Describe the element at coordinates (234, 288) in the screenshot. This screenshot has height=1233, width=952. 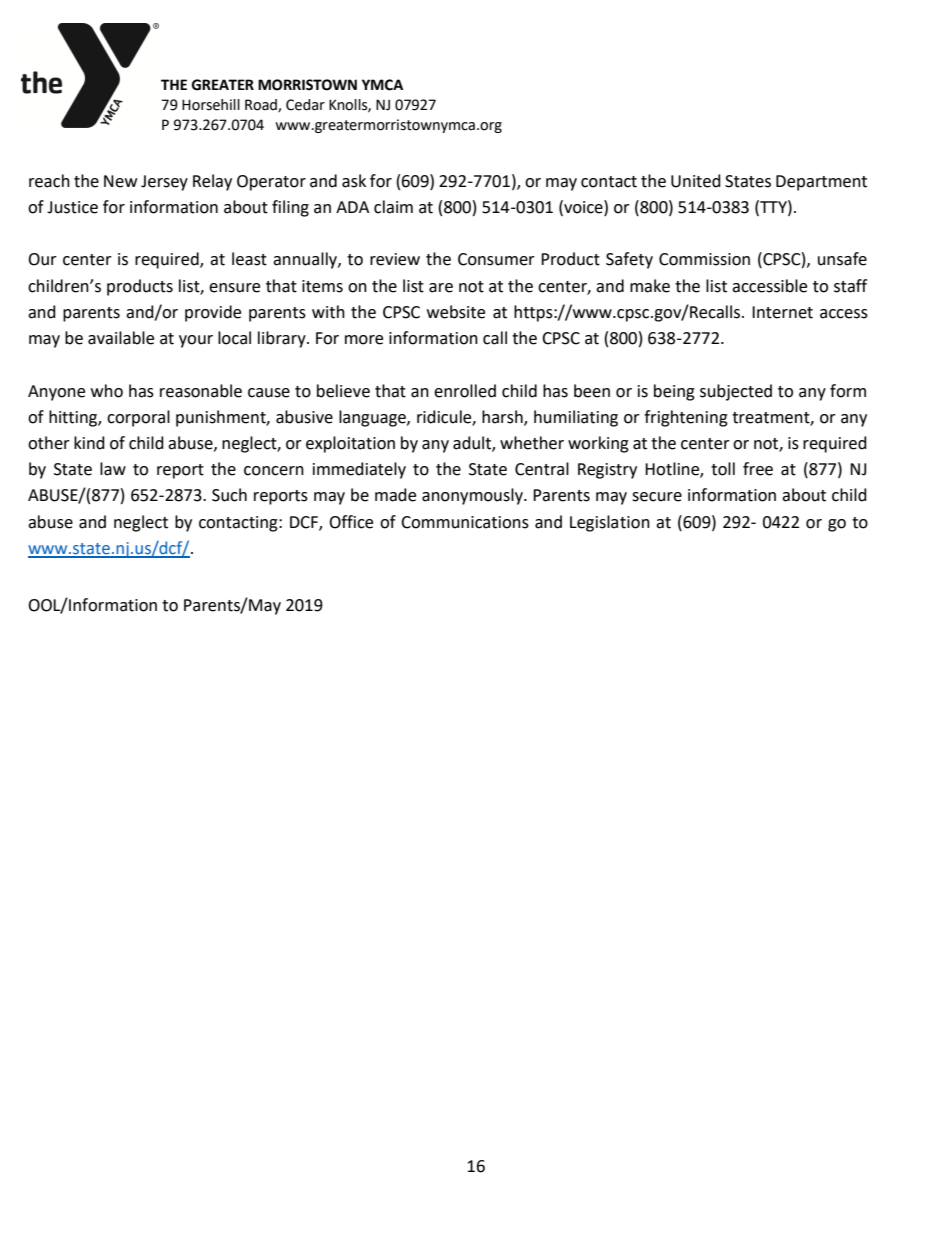
I see `ensure` at that location.
